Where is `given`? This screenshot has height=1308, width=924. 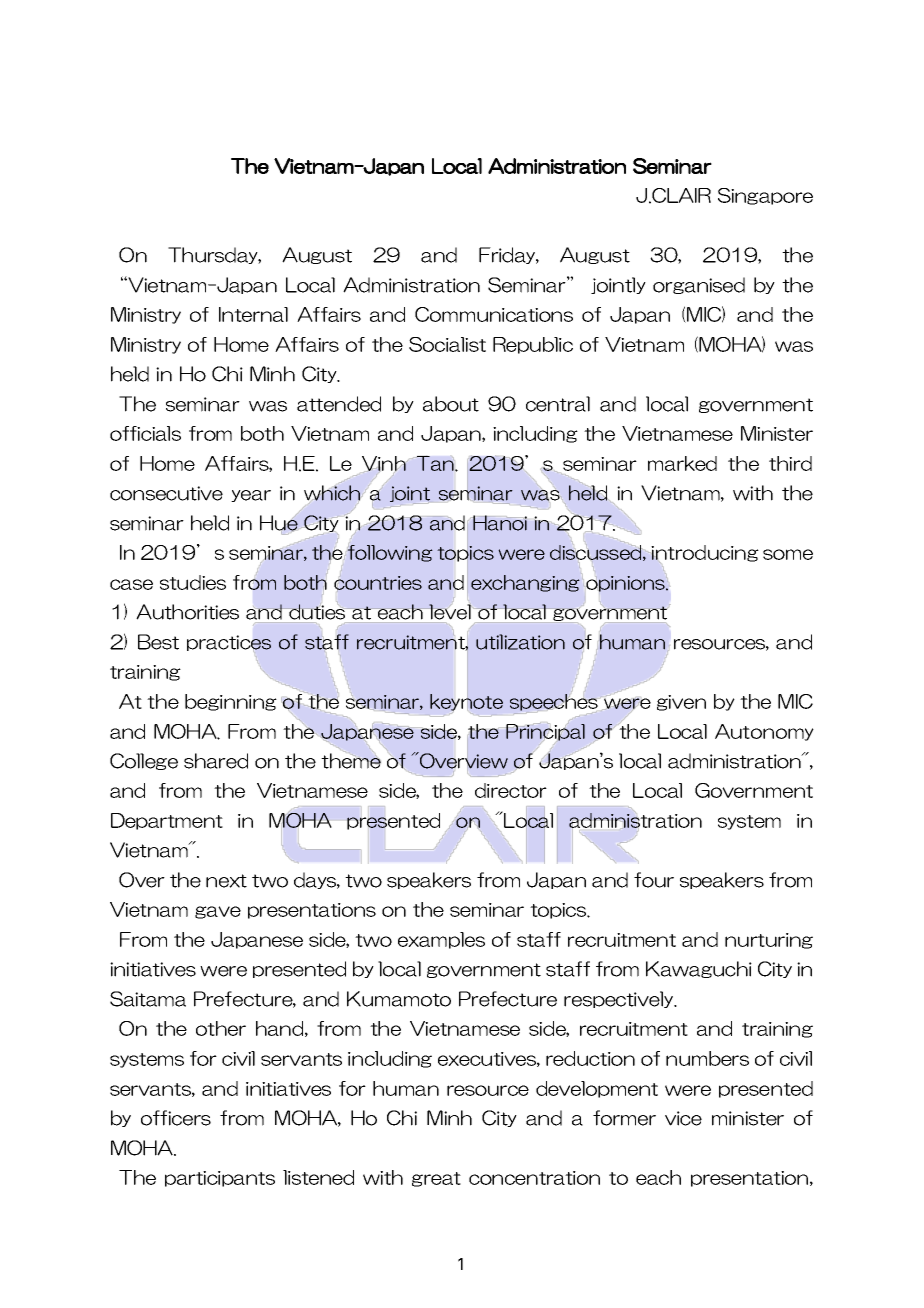
given is located at coordinates (681, 703).
